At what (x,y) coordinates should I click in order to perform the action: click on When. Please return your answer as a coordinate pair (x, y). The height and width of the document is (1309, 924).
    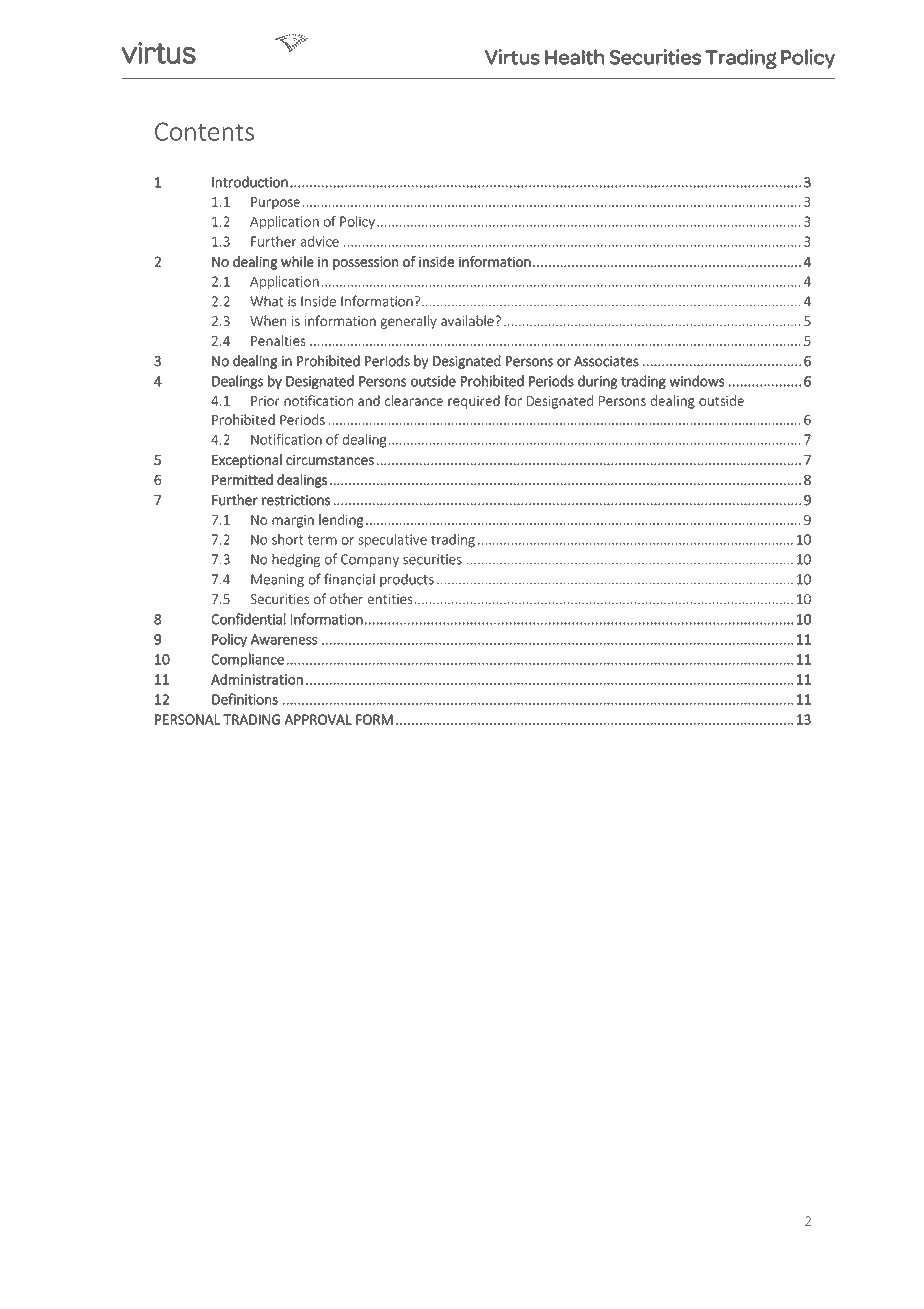
    Looking at the image, I should click on (268, 321).
